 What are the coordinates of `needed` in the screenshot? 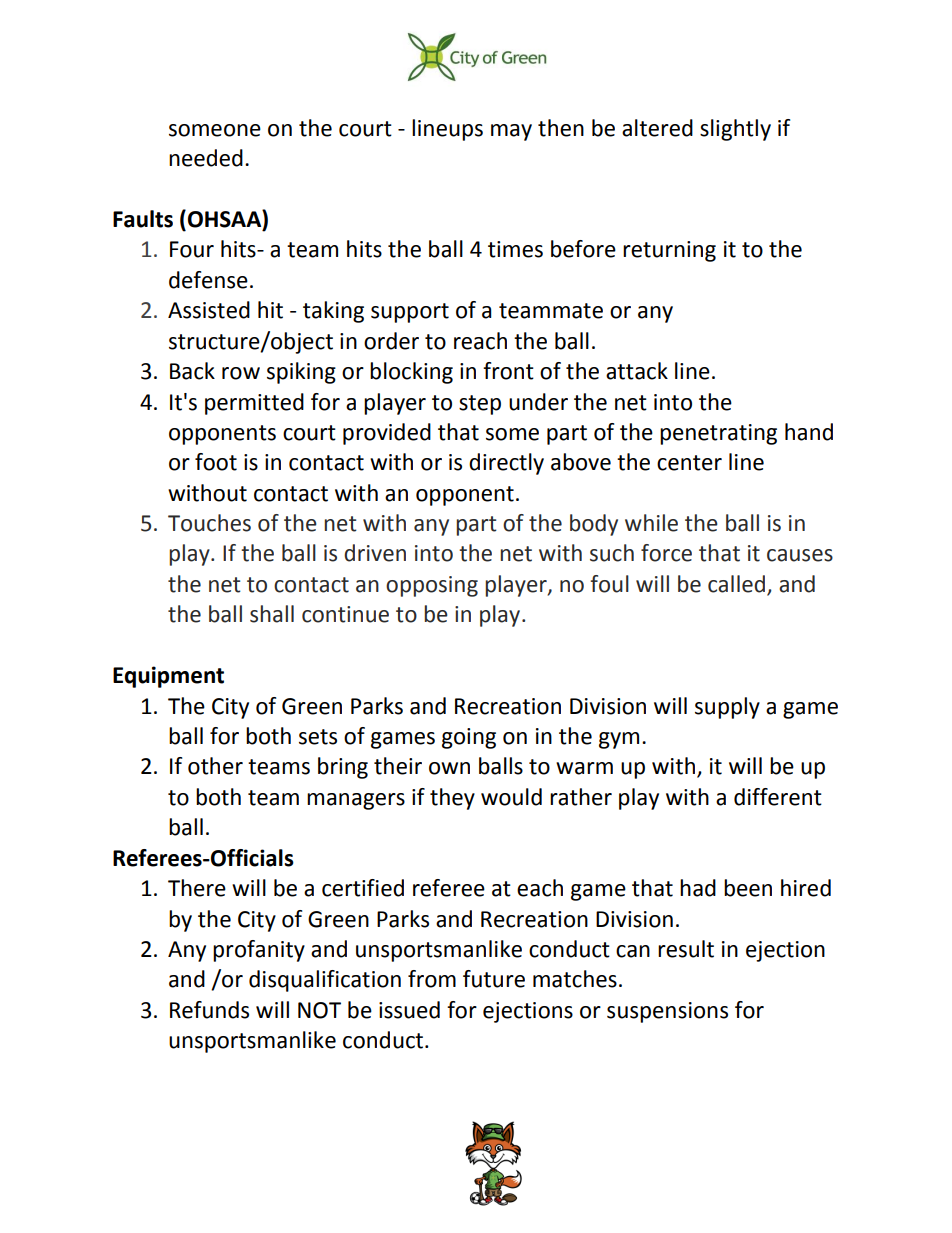 It's located at (206, 158).
